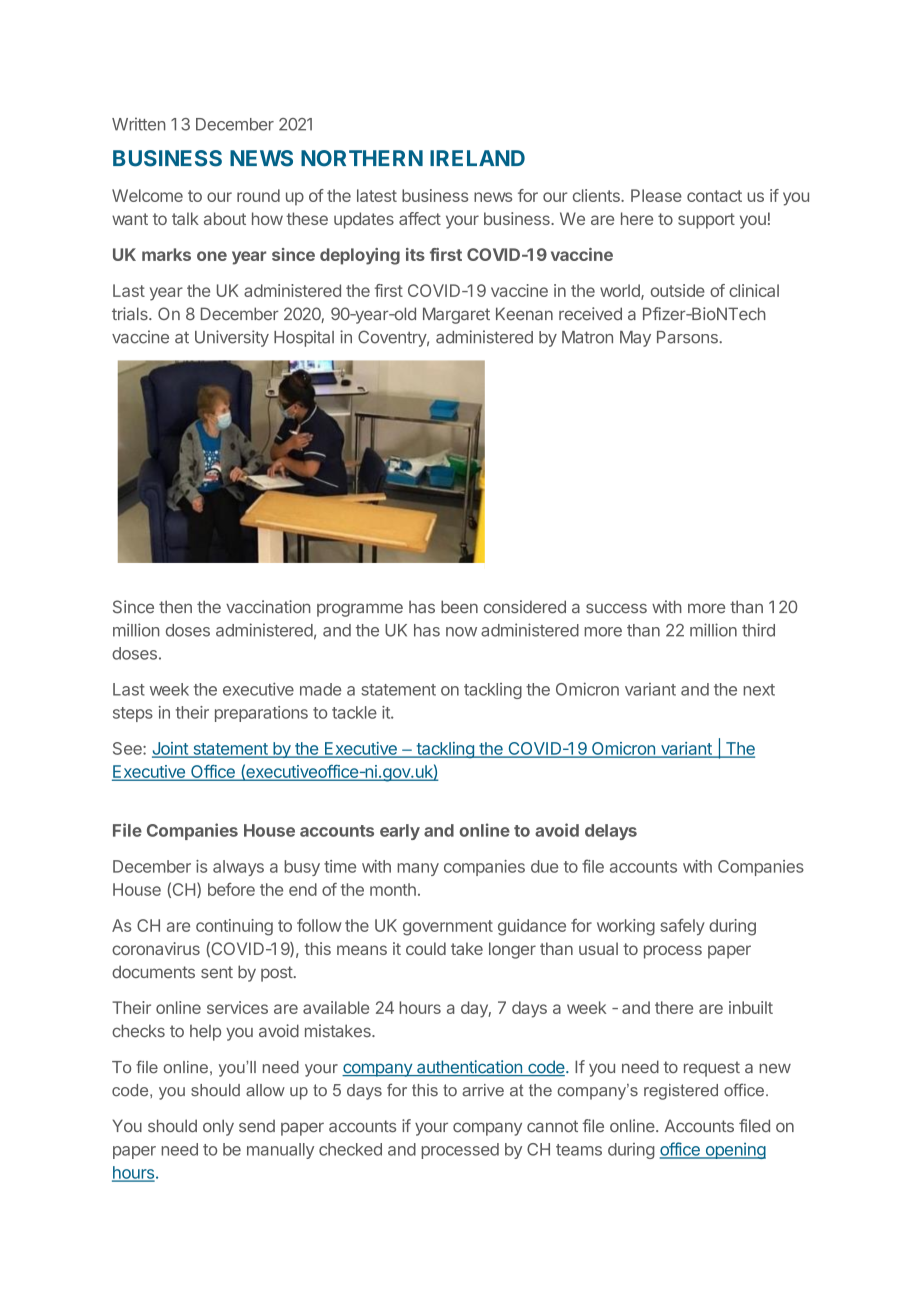  Describe the element at coordinates (688, 337) in the screenshot. I see `Parsons` at that location.
